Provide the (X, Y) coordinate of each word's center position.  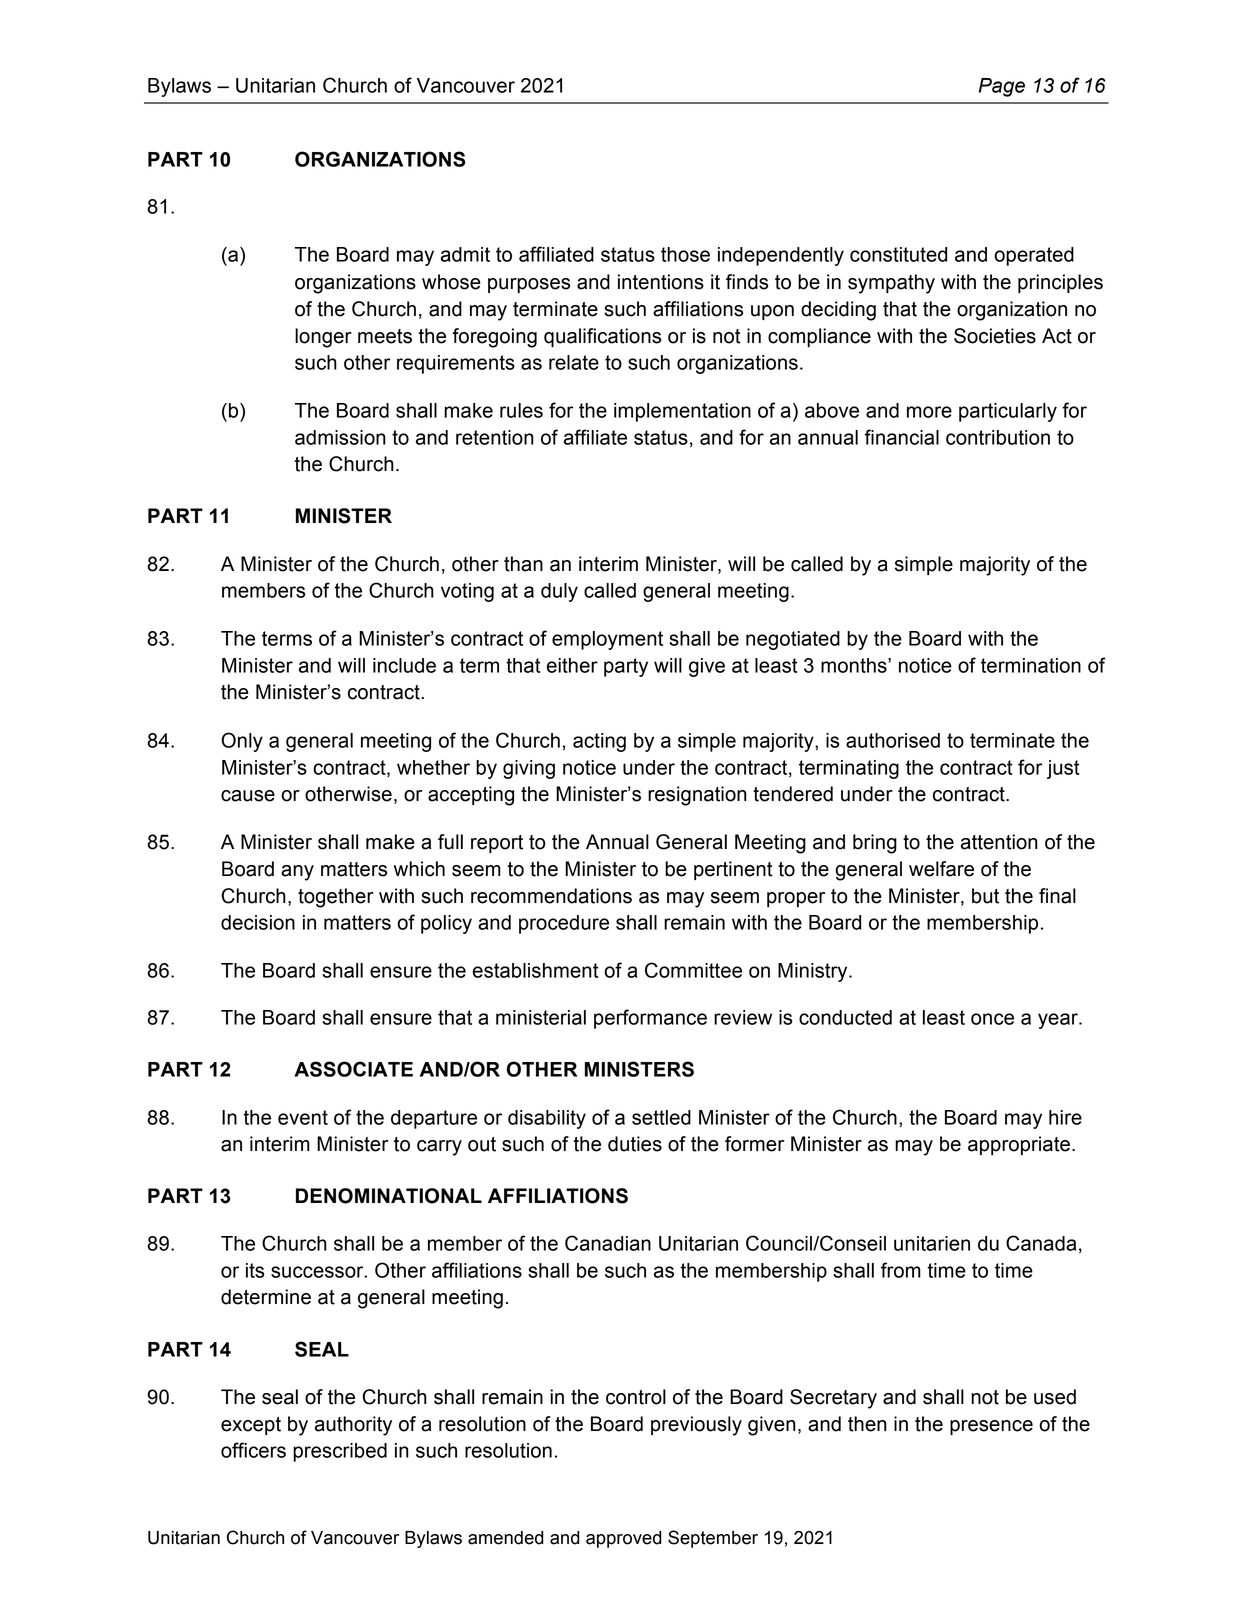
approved (624, 1539)
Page (1002, 87)
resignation (697, 796)
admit (465, 254)
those (685, 254)
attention (999, 842)
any (297, 873)
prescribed (340, 1452)
